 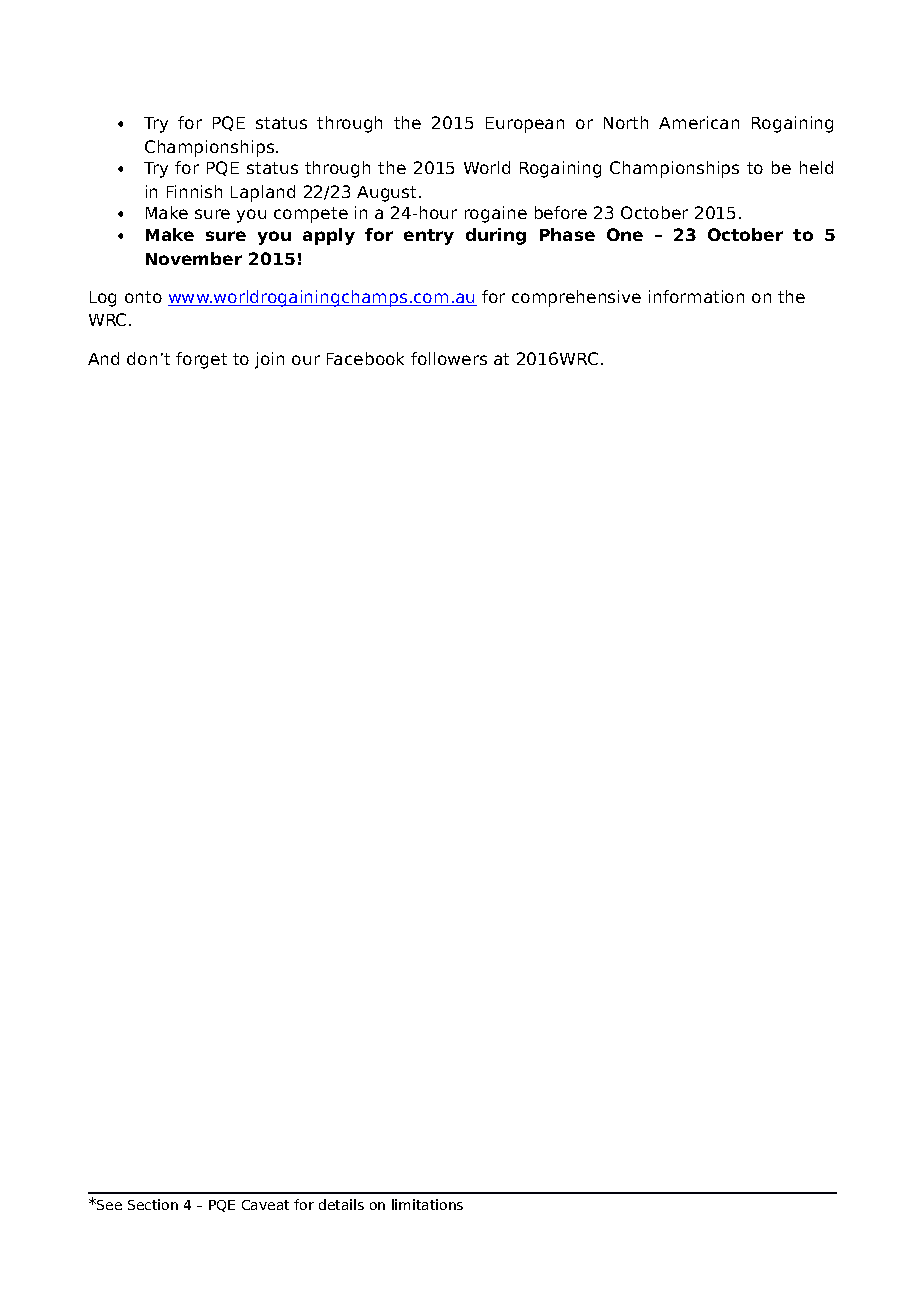 What do you see at coordinates (341, 1204) in the page?
I see `details` at bounding box center [341, 1204].
